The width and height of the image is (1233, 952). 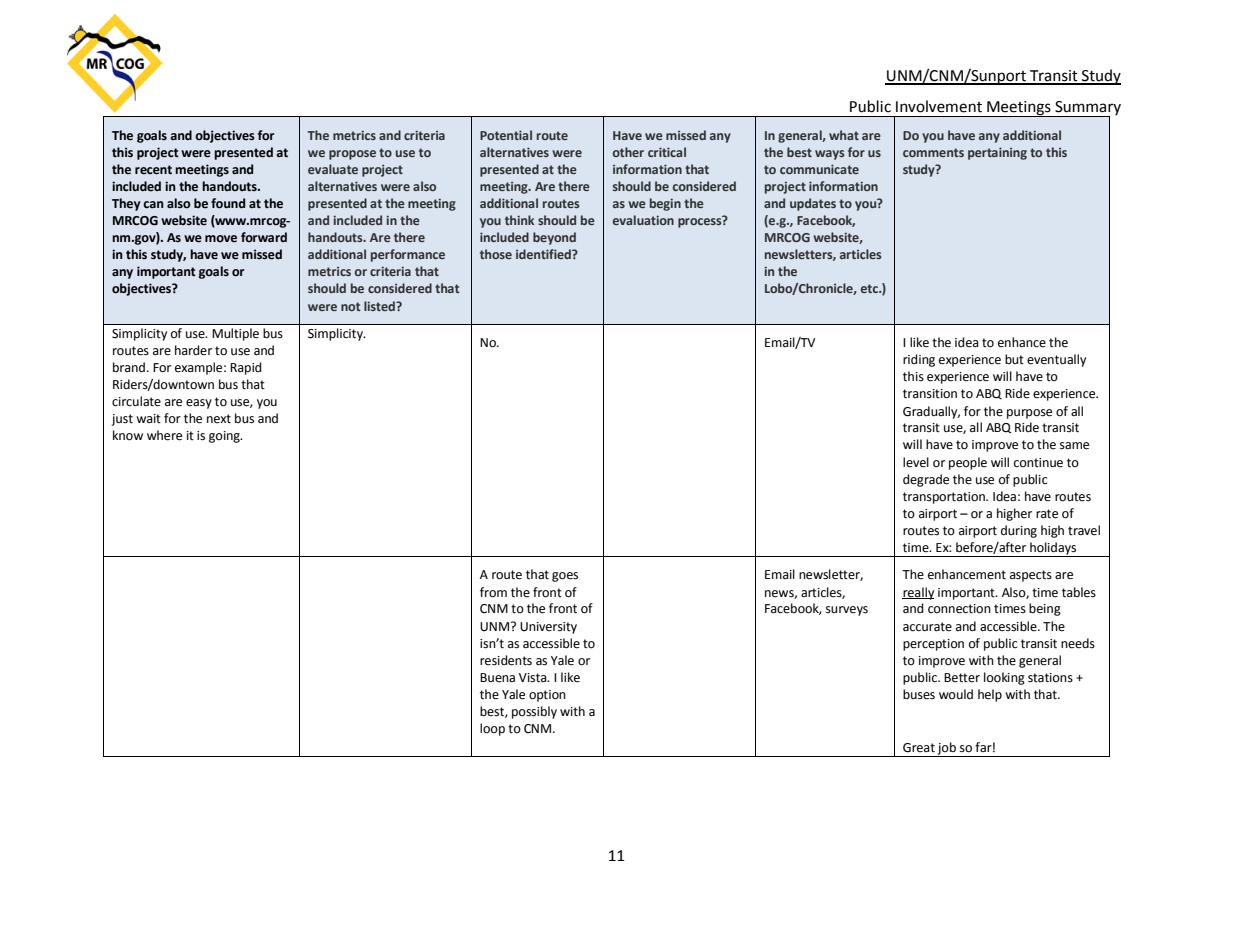 I want to click on goes, so click(x=565, y=577).
